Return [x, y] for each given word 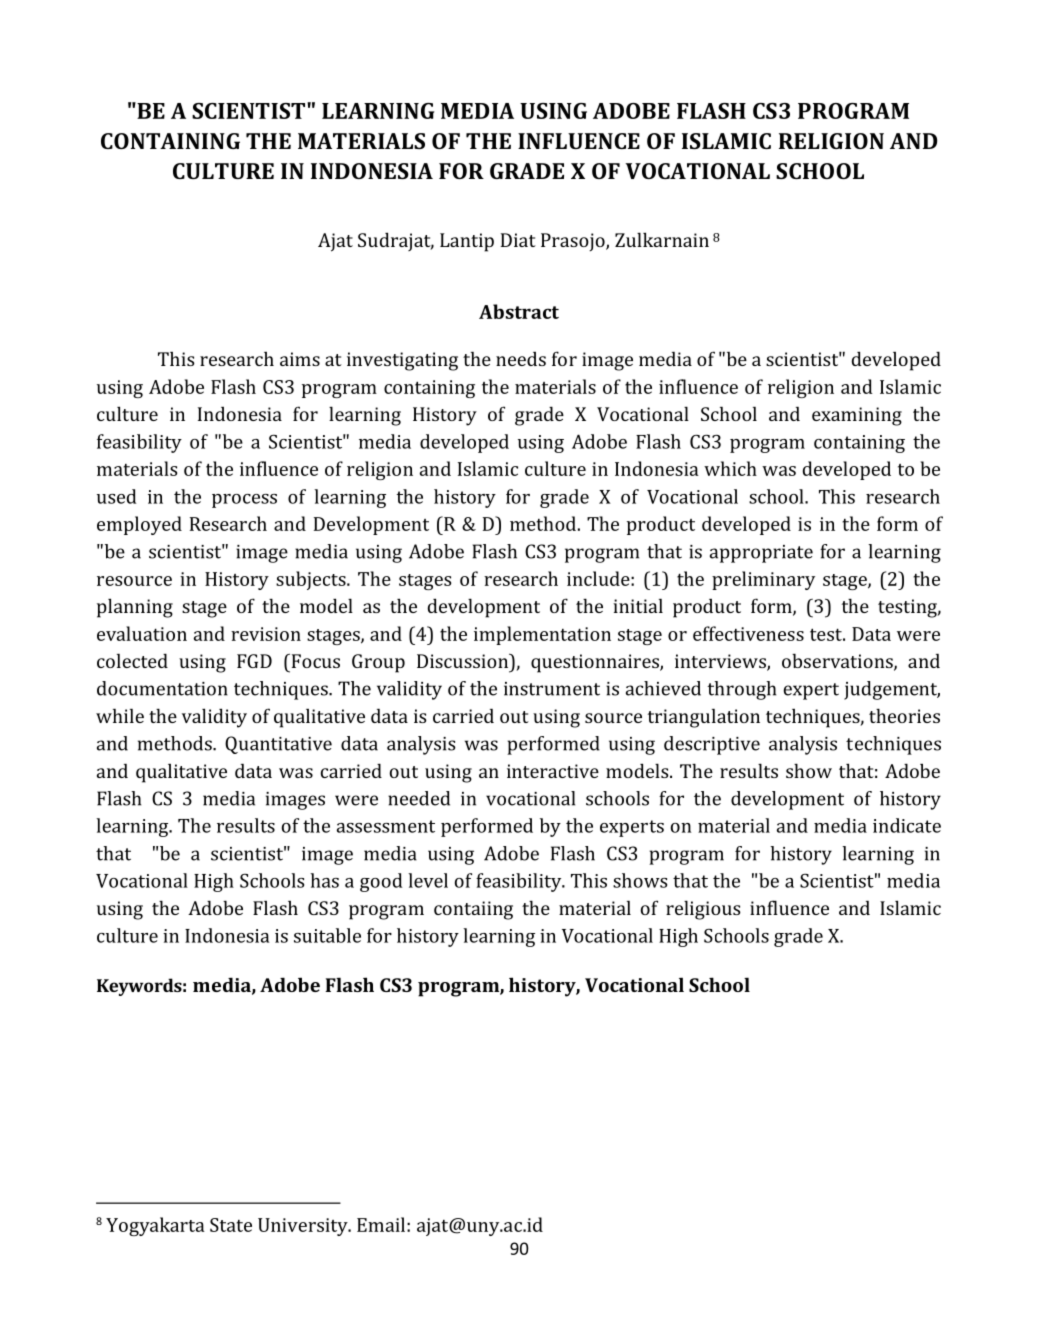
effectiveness [748, 633]
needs [521, 358]
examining [857, 416]
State [231, 1225]
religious [703, 910]
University [304, 1227]
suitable [327, 935]
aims [300, 359]
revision [266, 634]
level [428, 880]
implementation [542, 635]
